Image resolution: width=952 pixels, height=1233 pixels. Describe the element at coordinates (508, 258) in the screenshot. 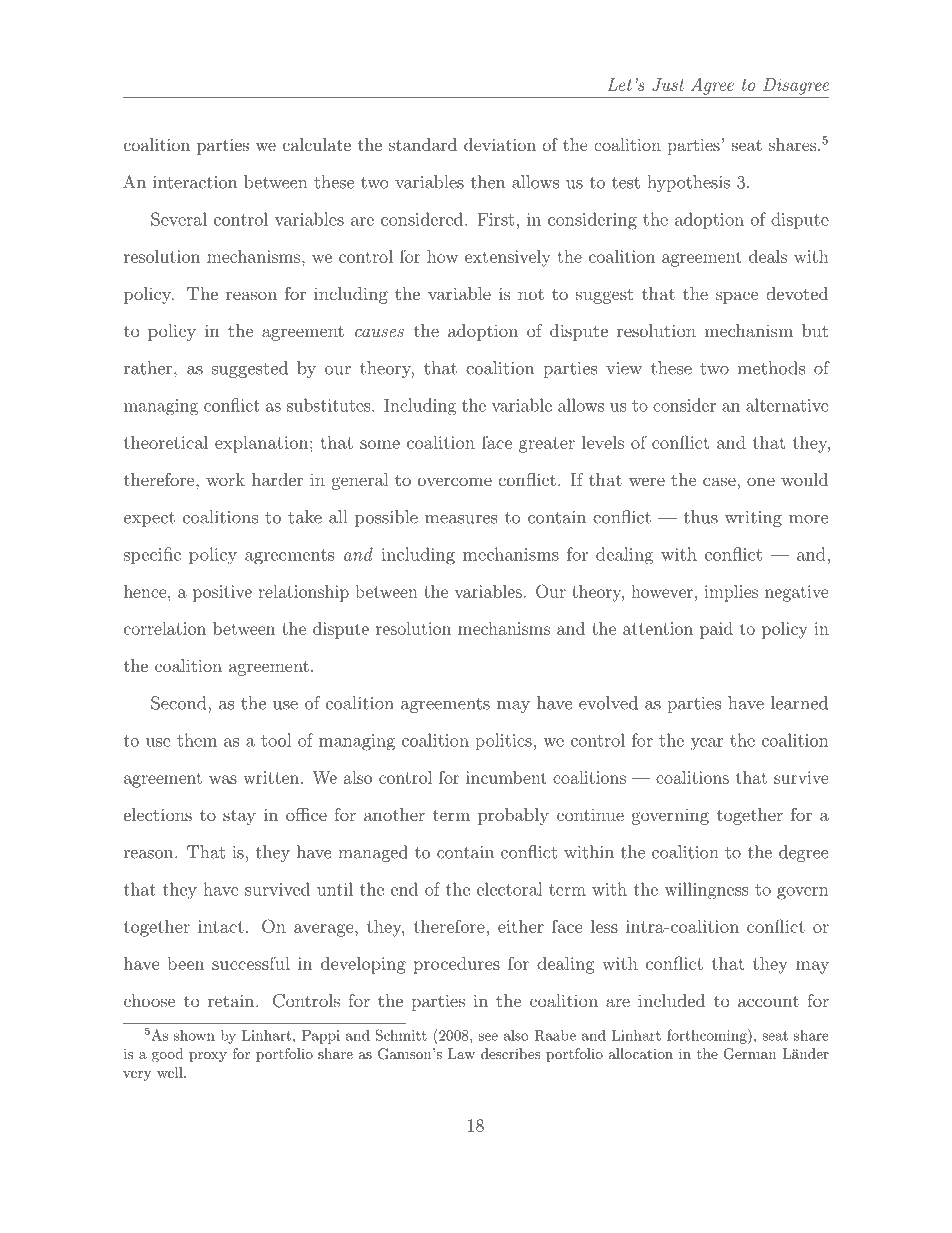

I see `extensively` at that location.
